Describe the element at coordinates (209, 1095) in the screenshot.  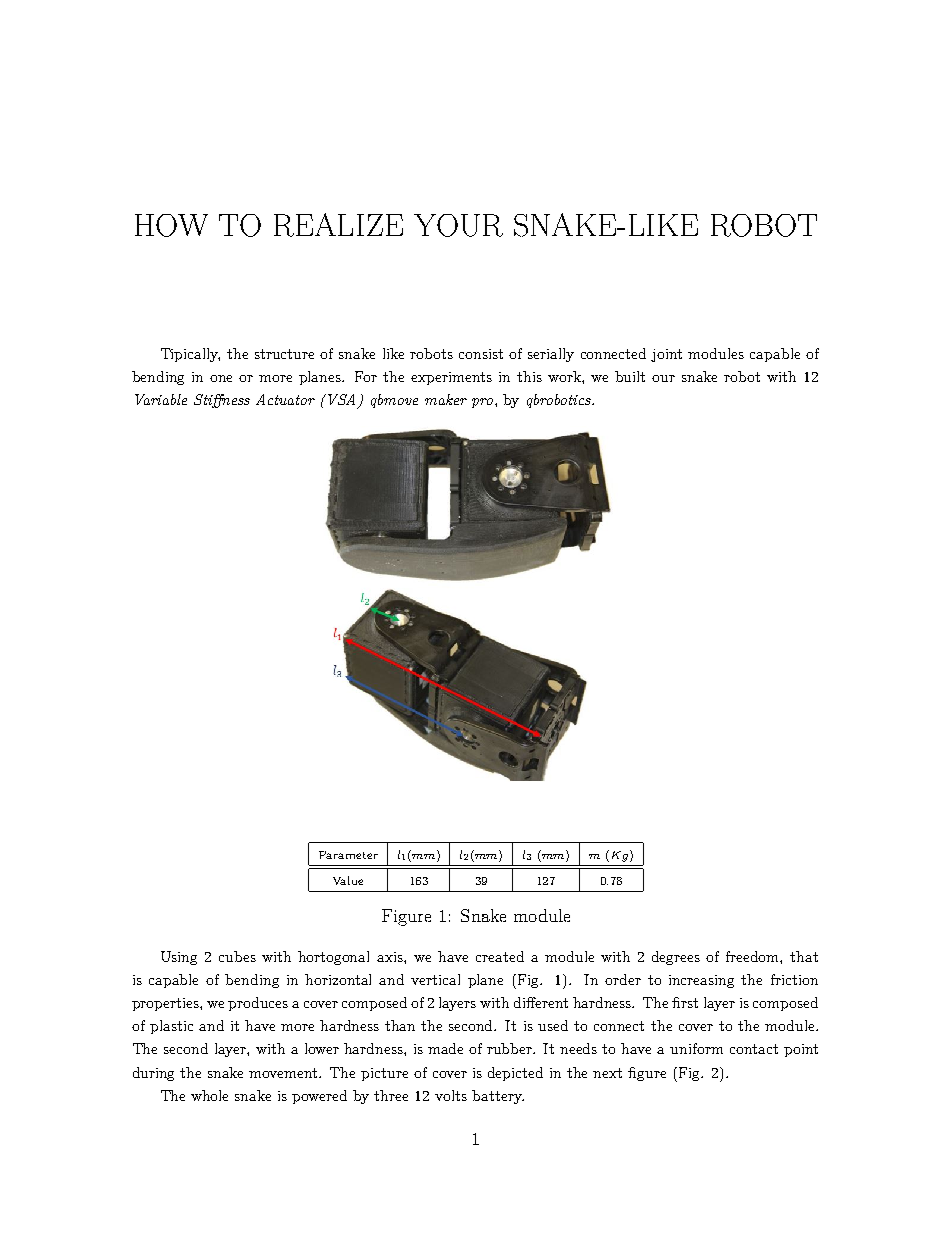
I see `whole` at that location.
